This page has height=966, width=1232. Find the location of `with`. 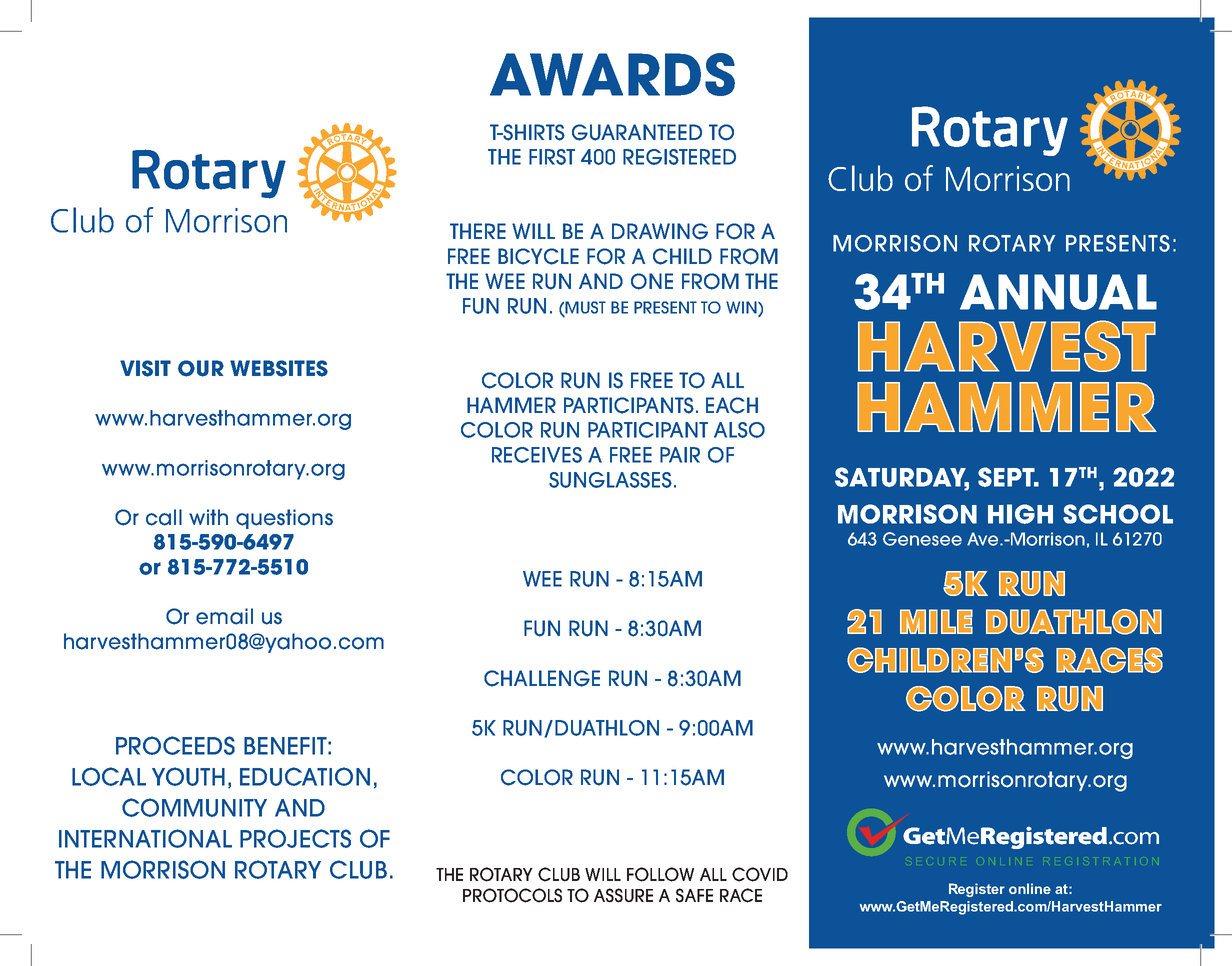

with is located at coordinates (208, 517).
